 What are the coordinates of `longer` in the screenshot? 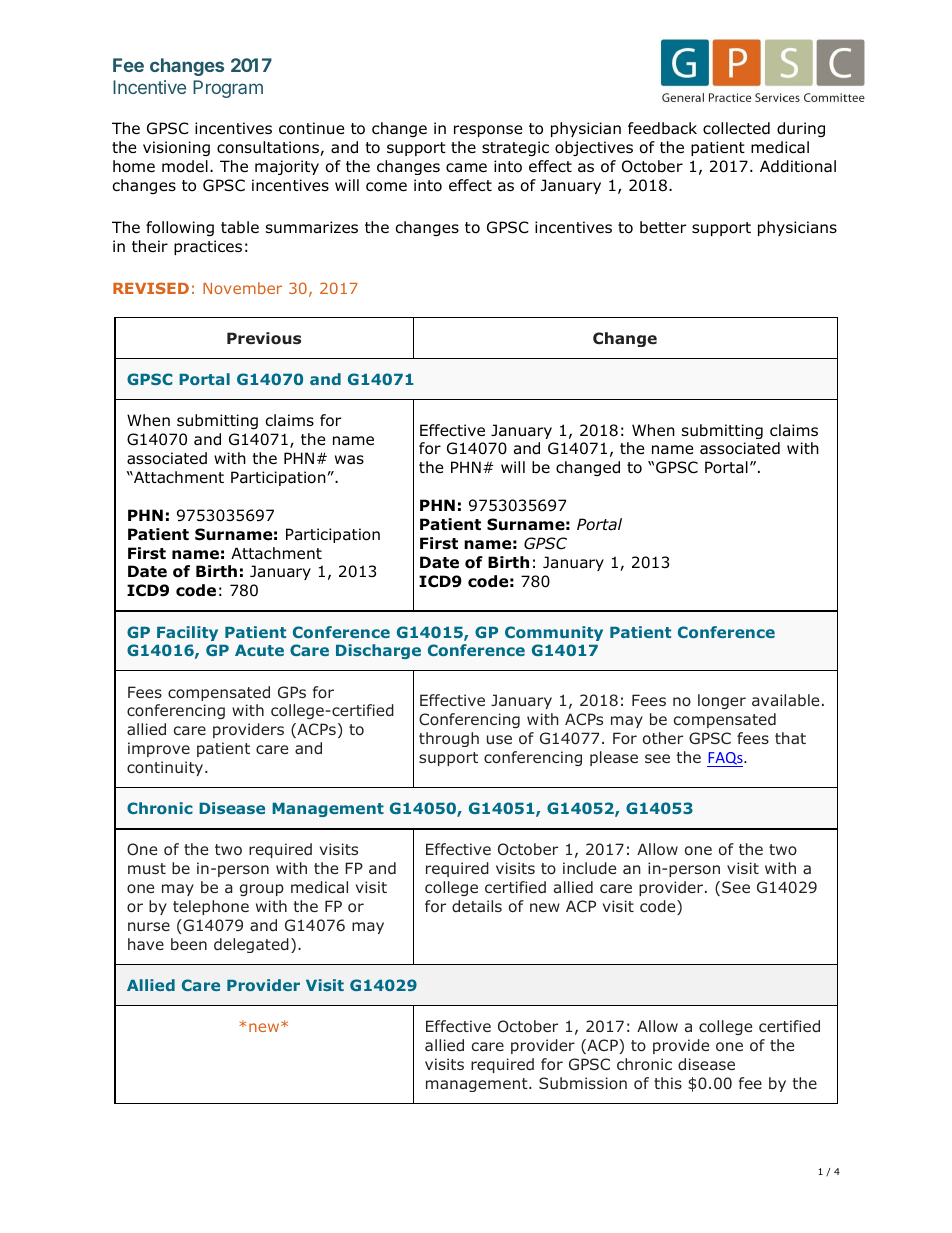 It's located at (722, 701).
